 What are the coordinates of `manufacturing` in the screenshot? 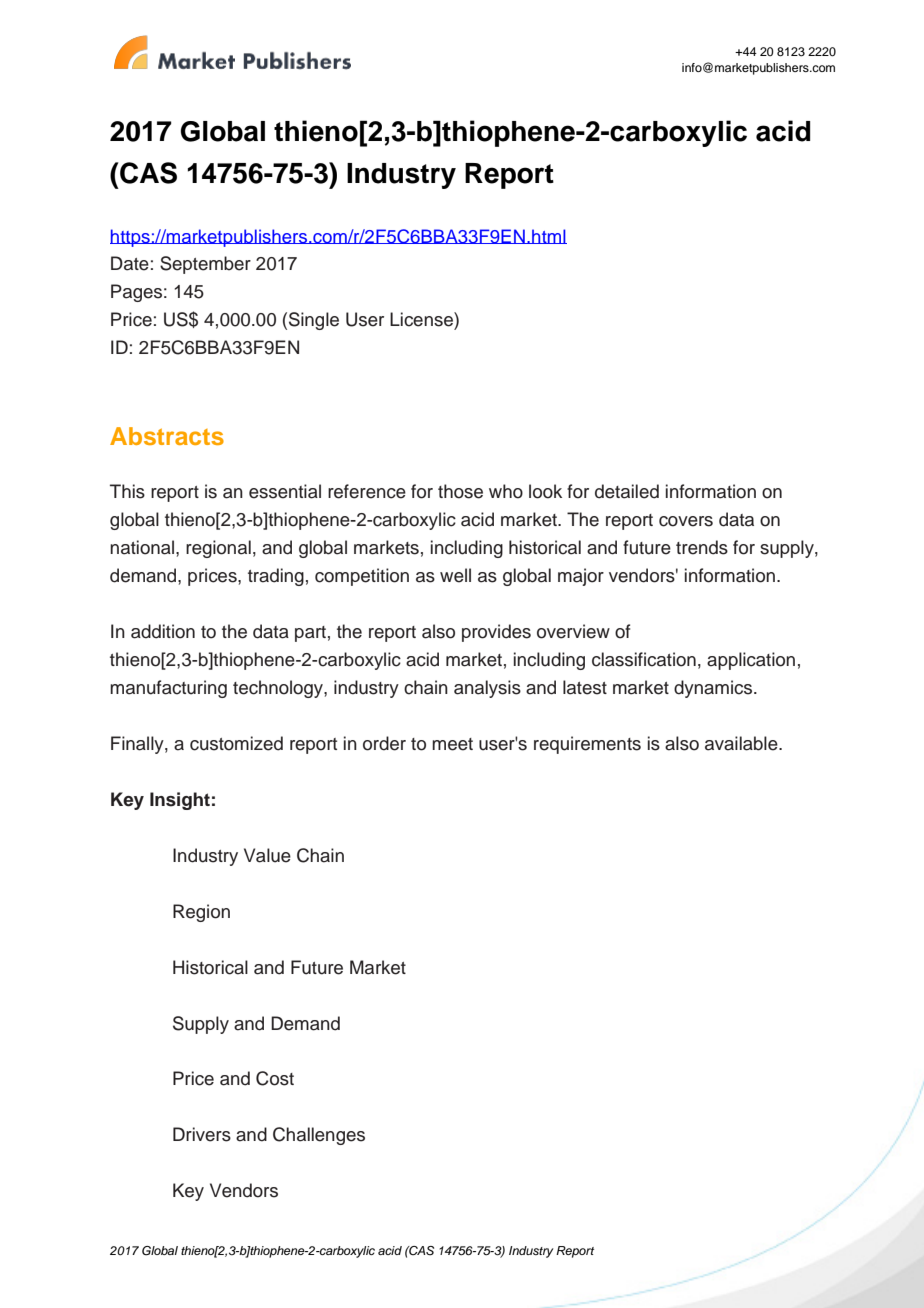 It's located at (168, 689).
